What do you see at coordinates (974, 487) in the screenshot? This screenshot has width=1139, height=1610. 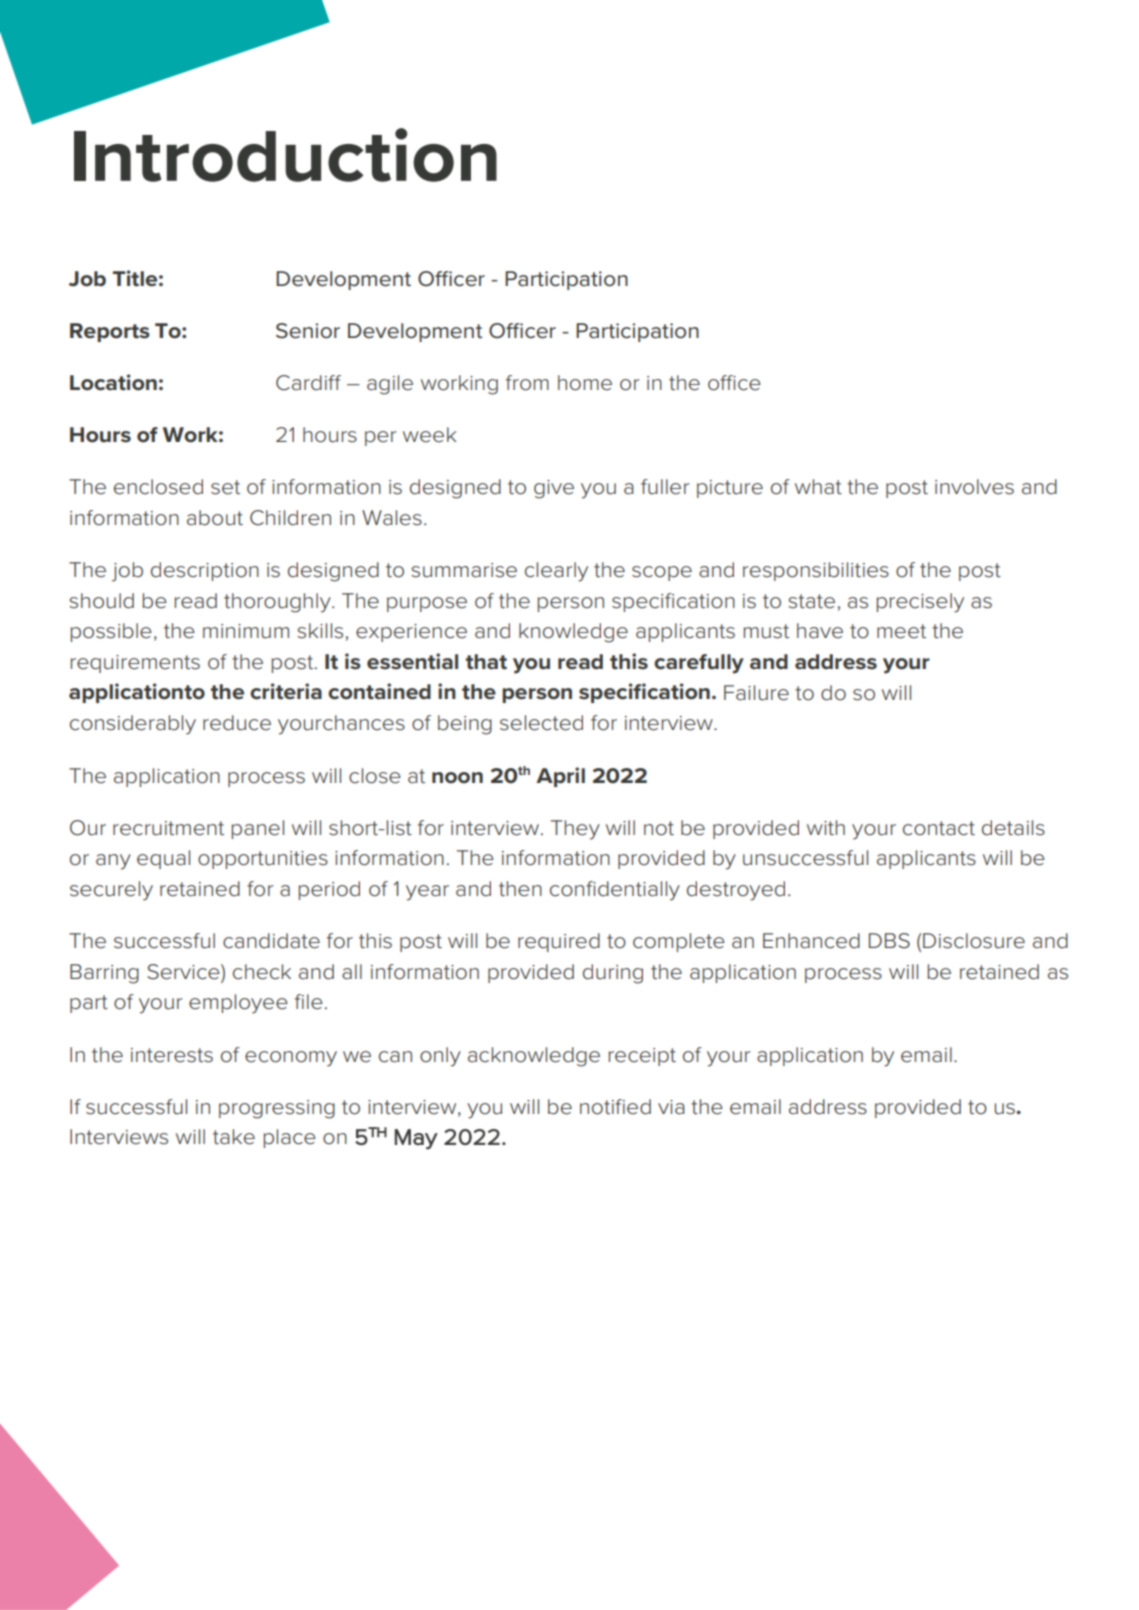 I see `involves` at bounding box center [974, 487].
